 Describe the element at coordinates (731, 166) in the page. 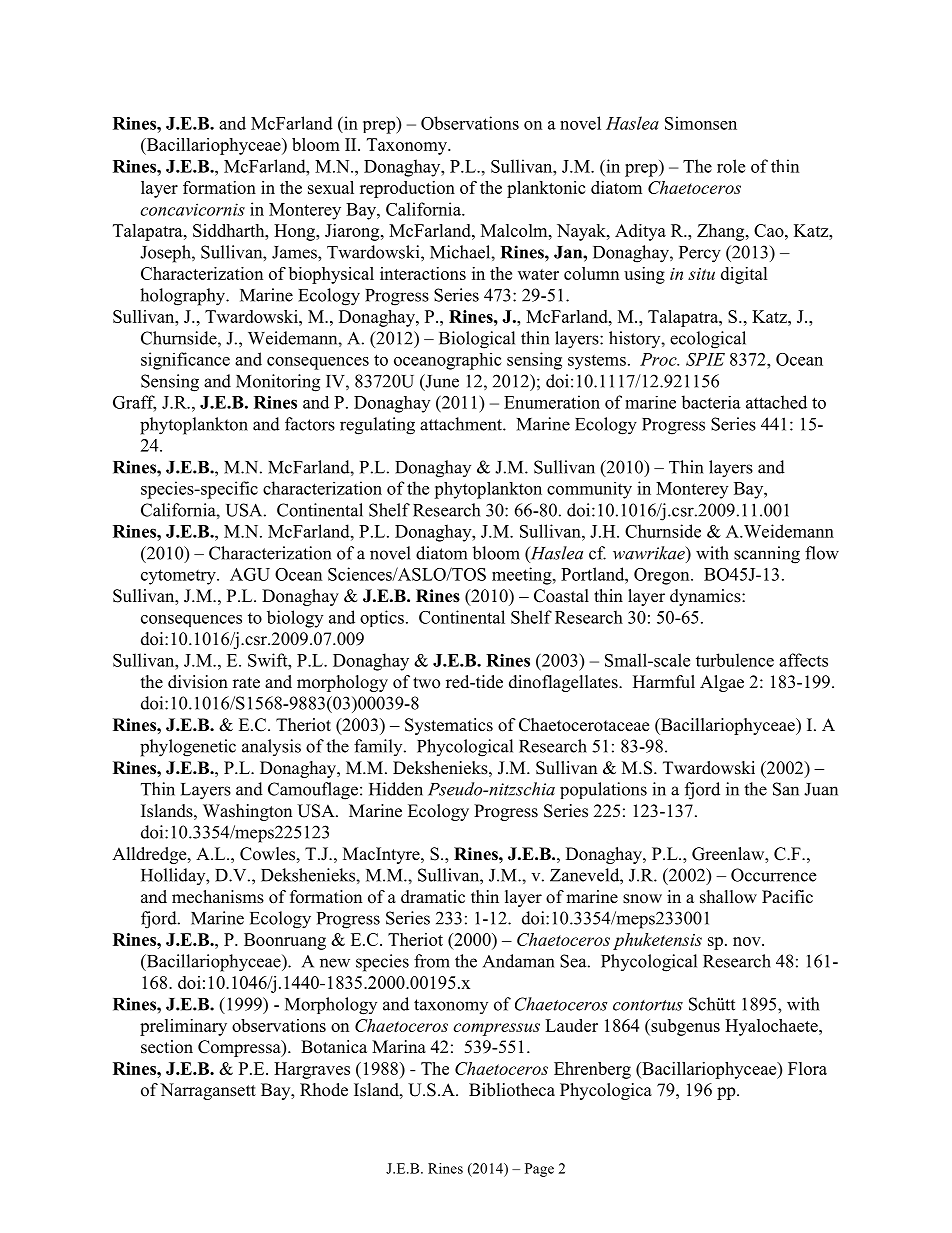

I see `role` at that location.
